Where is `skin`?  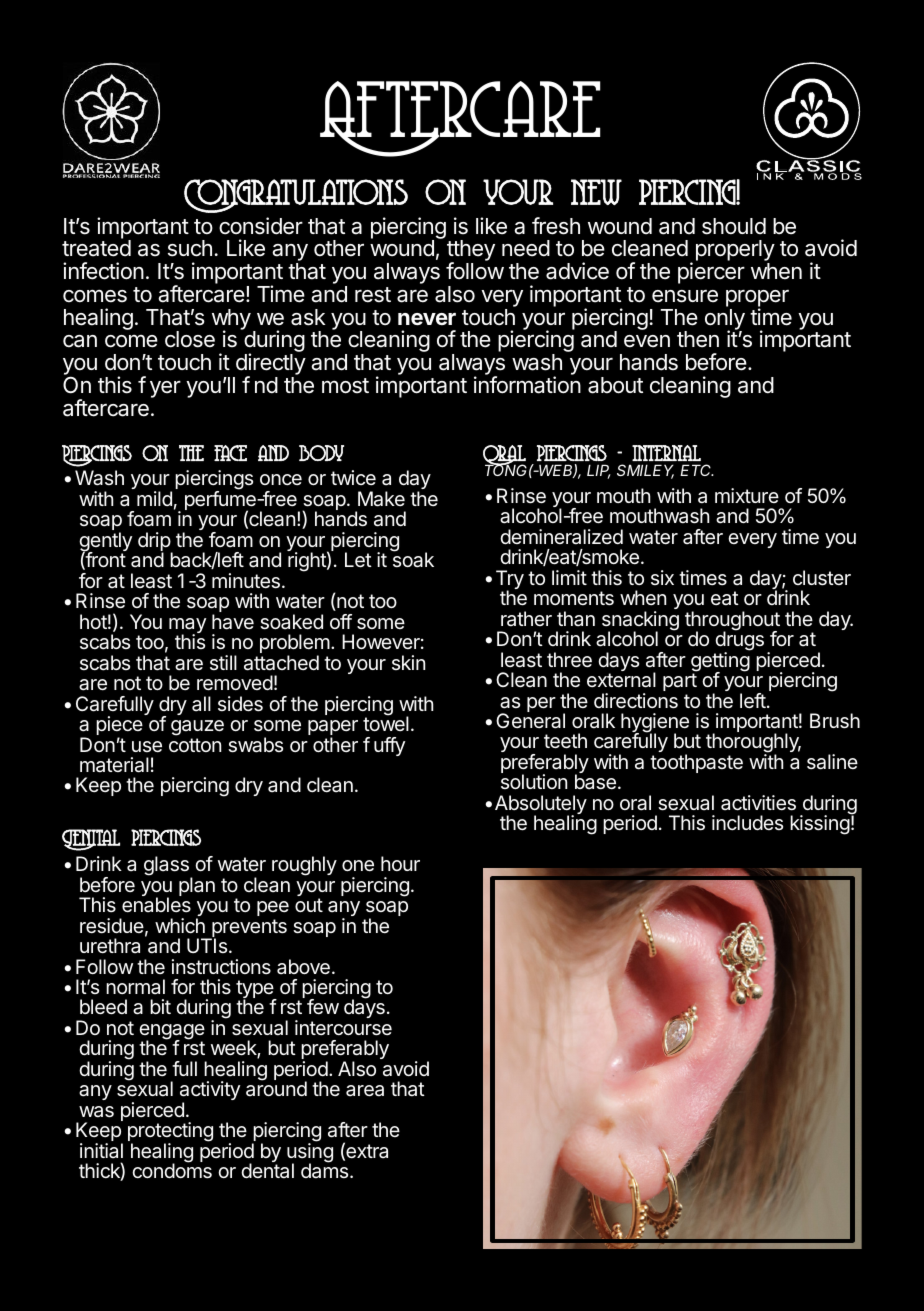 skin is located at coordinates (408, 662).
